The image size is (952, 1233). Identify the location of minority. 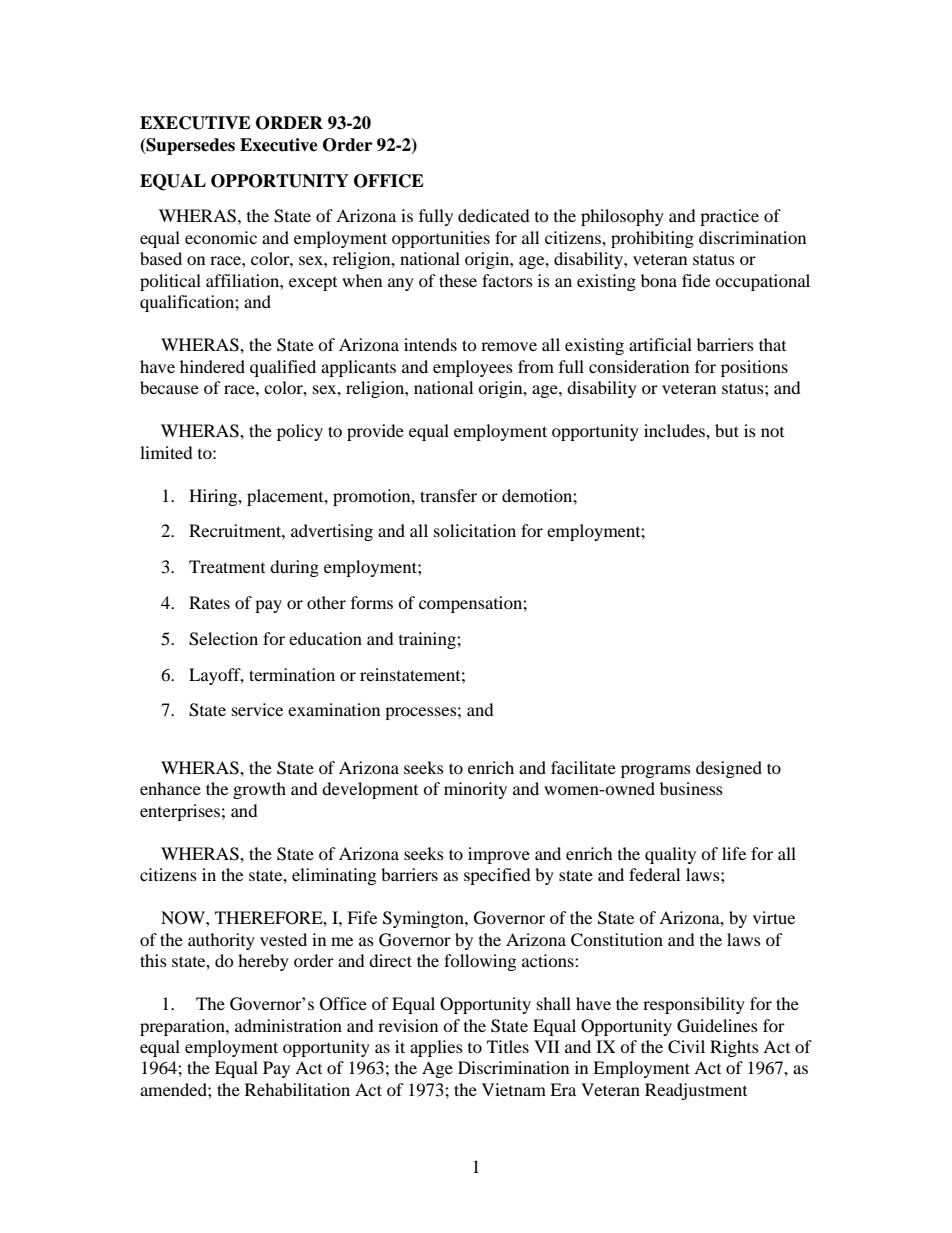
(475, 790).
